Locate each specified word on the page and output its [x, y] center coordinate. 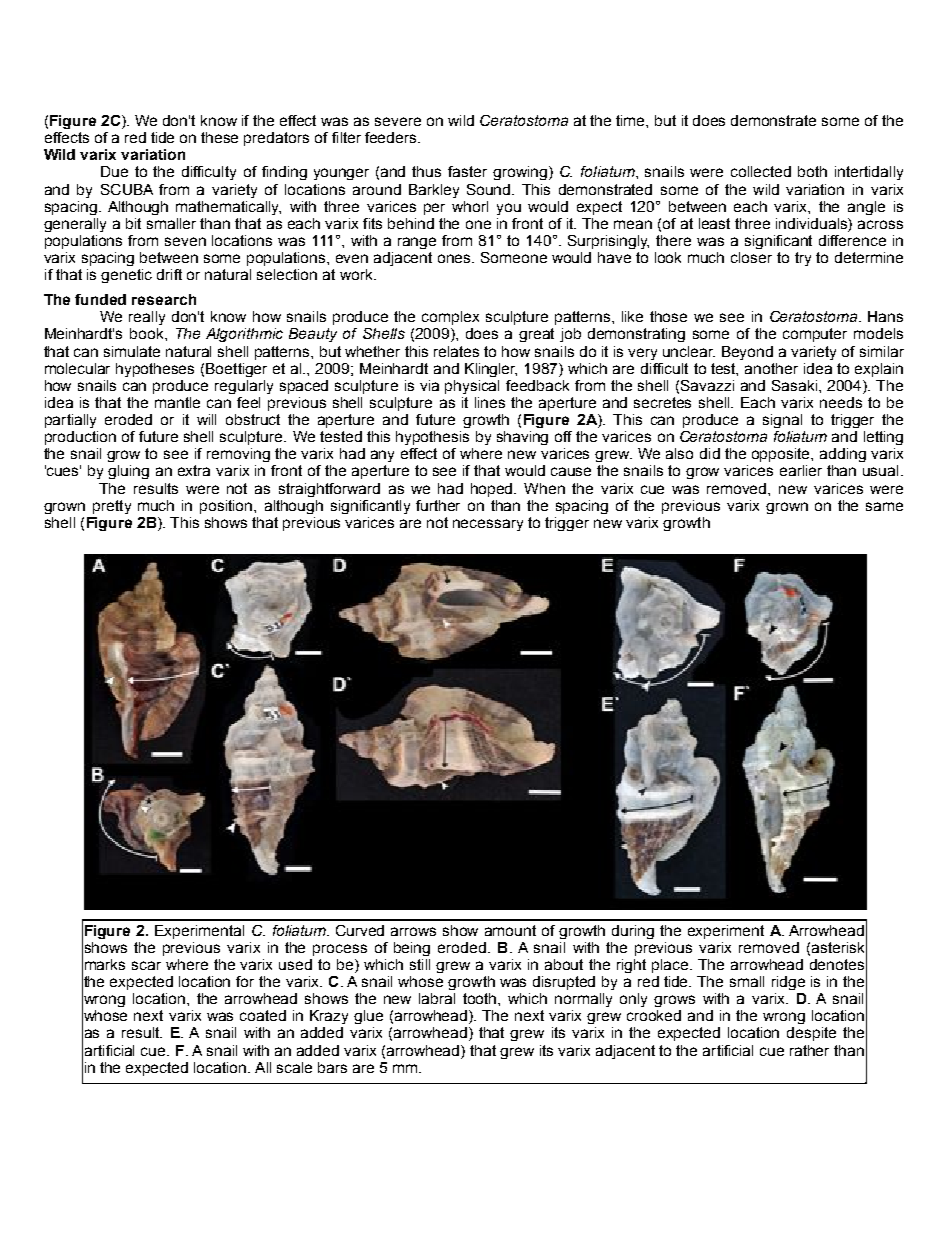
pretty [112, 507]
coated [263, 1015]
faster [467, 171]
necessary [488, 525]
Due [114, 171]
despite [811, 1034]
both [812, 171]
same [884, 506]
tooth [481, 998]
